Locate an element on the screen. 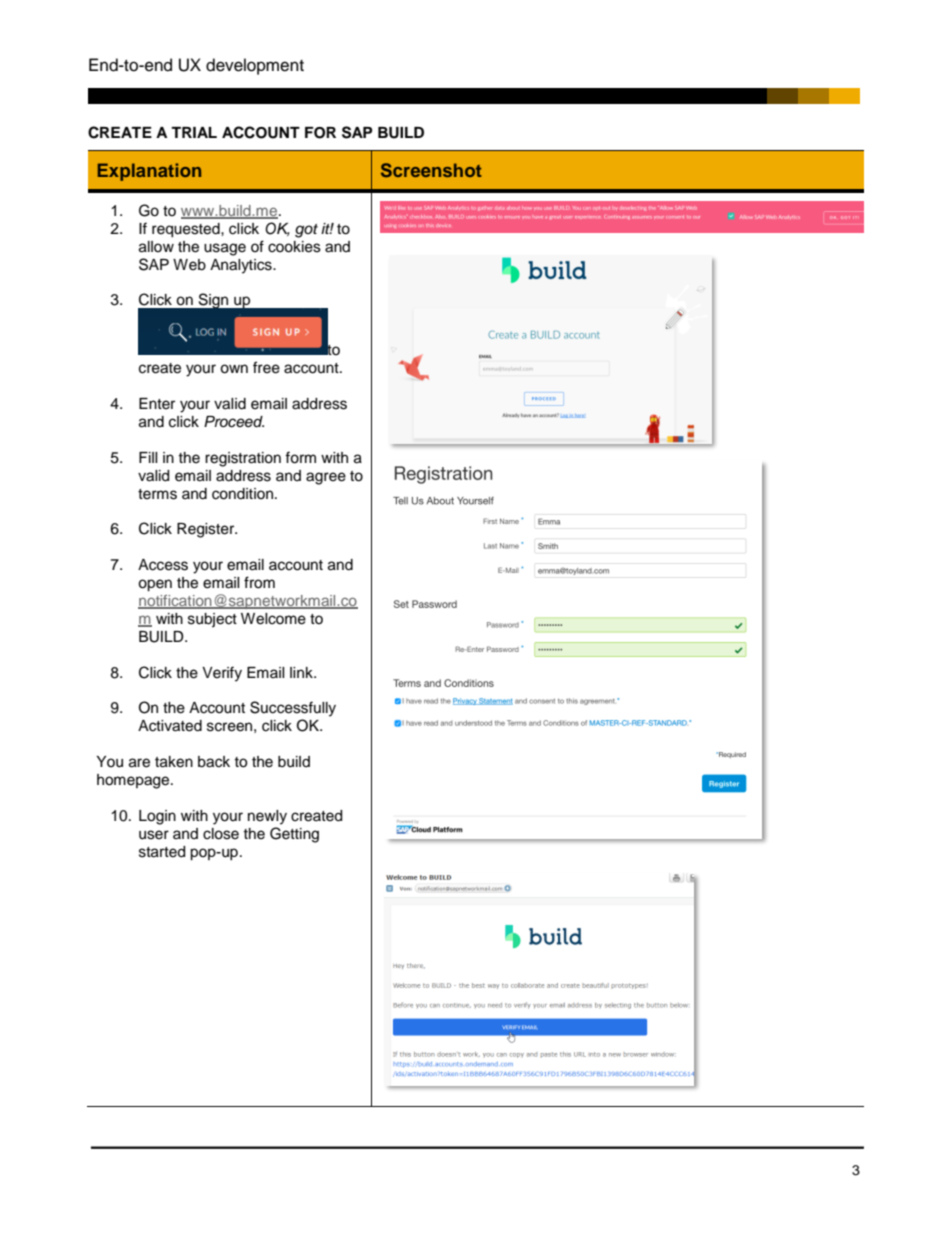 This screenshot has width=952, height=1233. Analytics is located at coordinates (242, 266).
